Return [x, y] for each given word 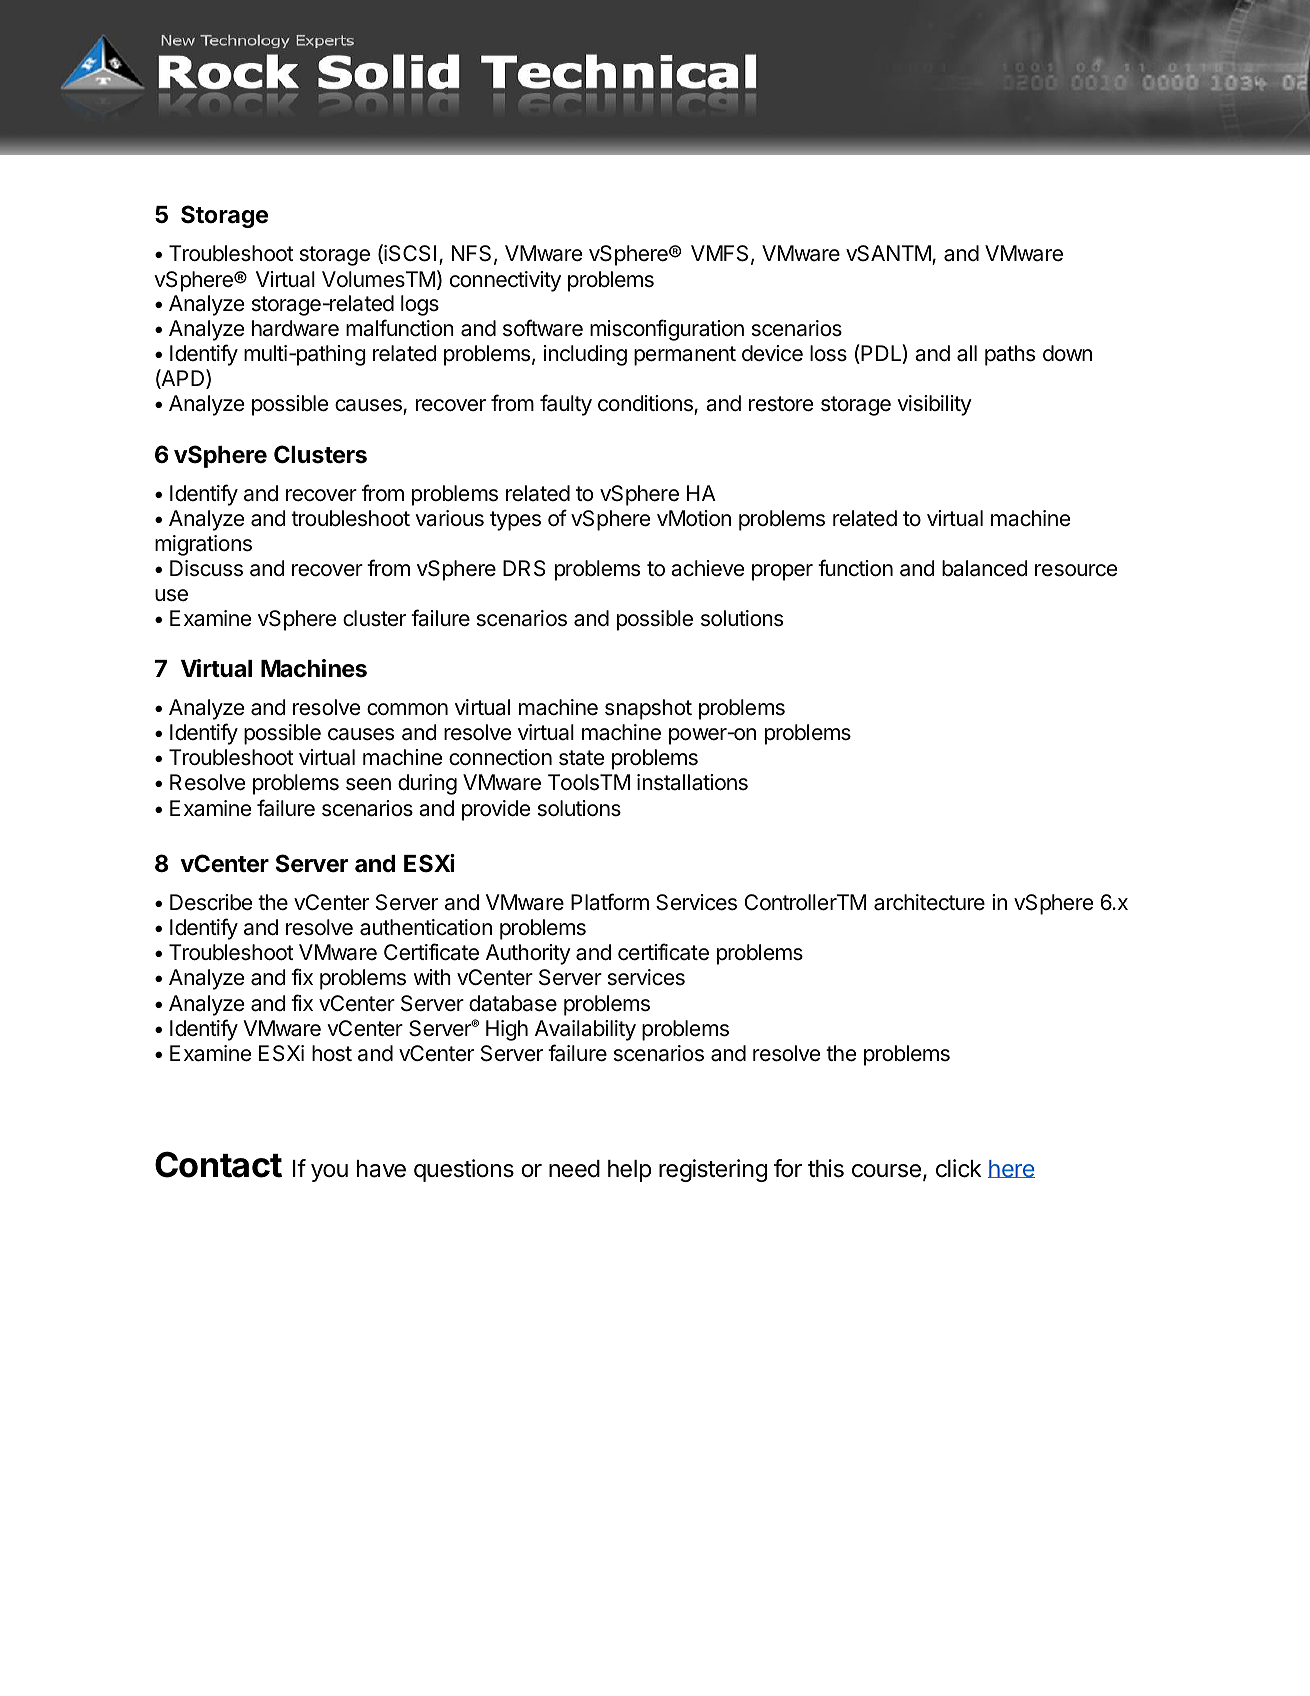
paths [1010, 355]
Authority [528, 954]
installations [692, 782]
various [449, 518]
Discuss [206, 568]
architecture [929, 902]
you [329, 1173]
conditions [646, 404]
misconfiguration [667, 330]
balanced [985, 568]
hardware [295, 328]
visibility [934, 405]
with [432, 977]
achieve [707, 568]
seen [368, 784]
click [959, 1168]
